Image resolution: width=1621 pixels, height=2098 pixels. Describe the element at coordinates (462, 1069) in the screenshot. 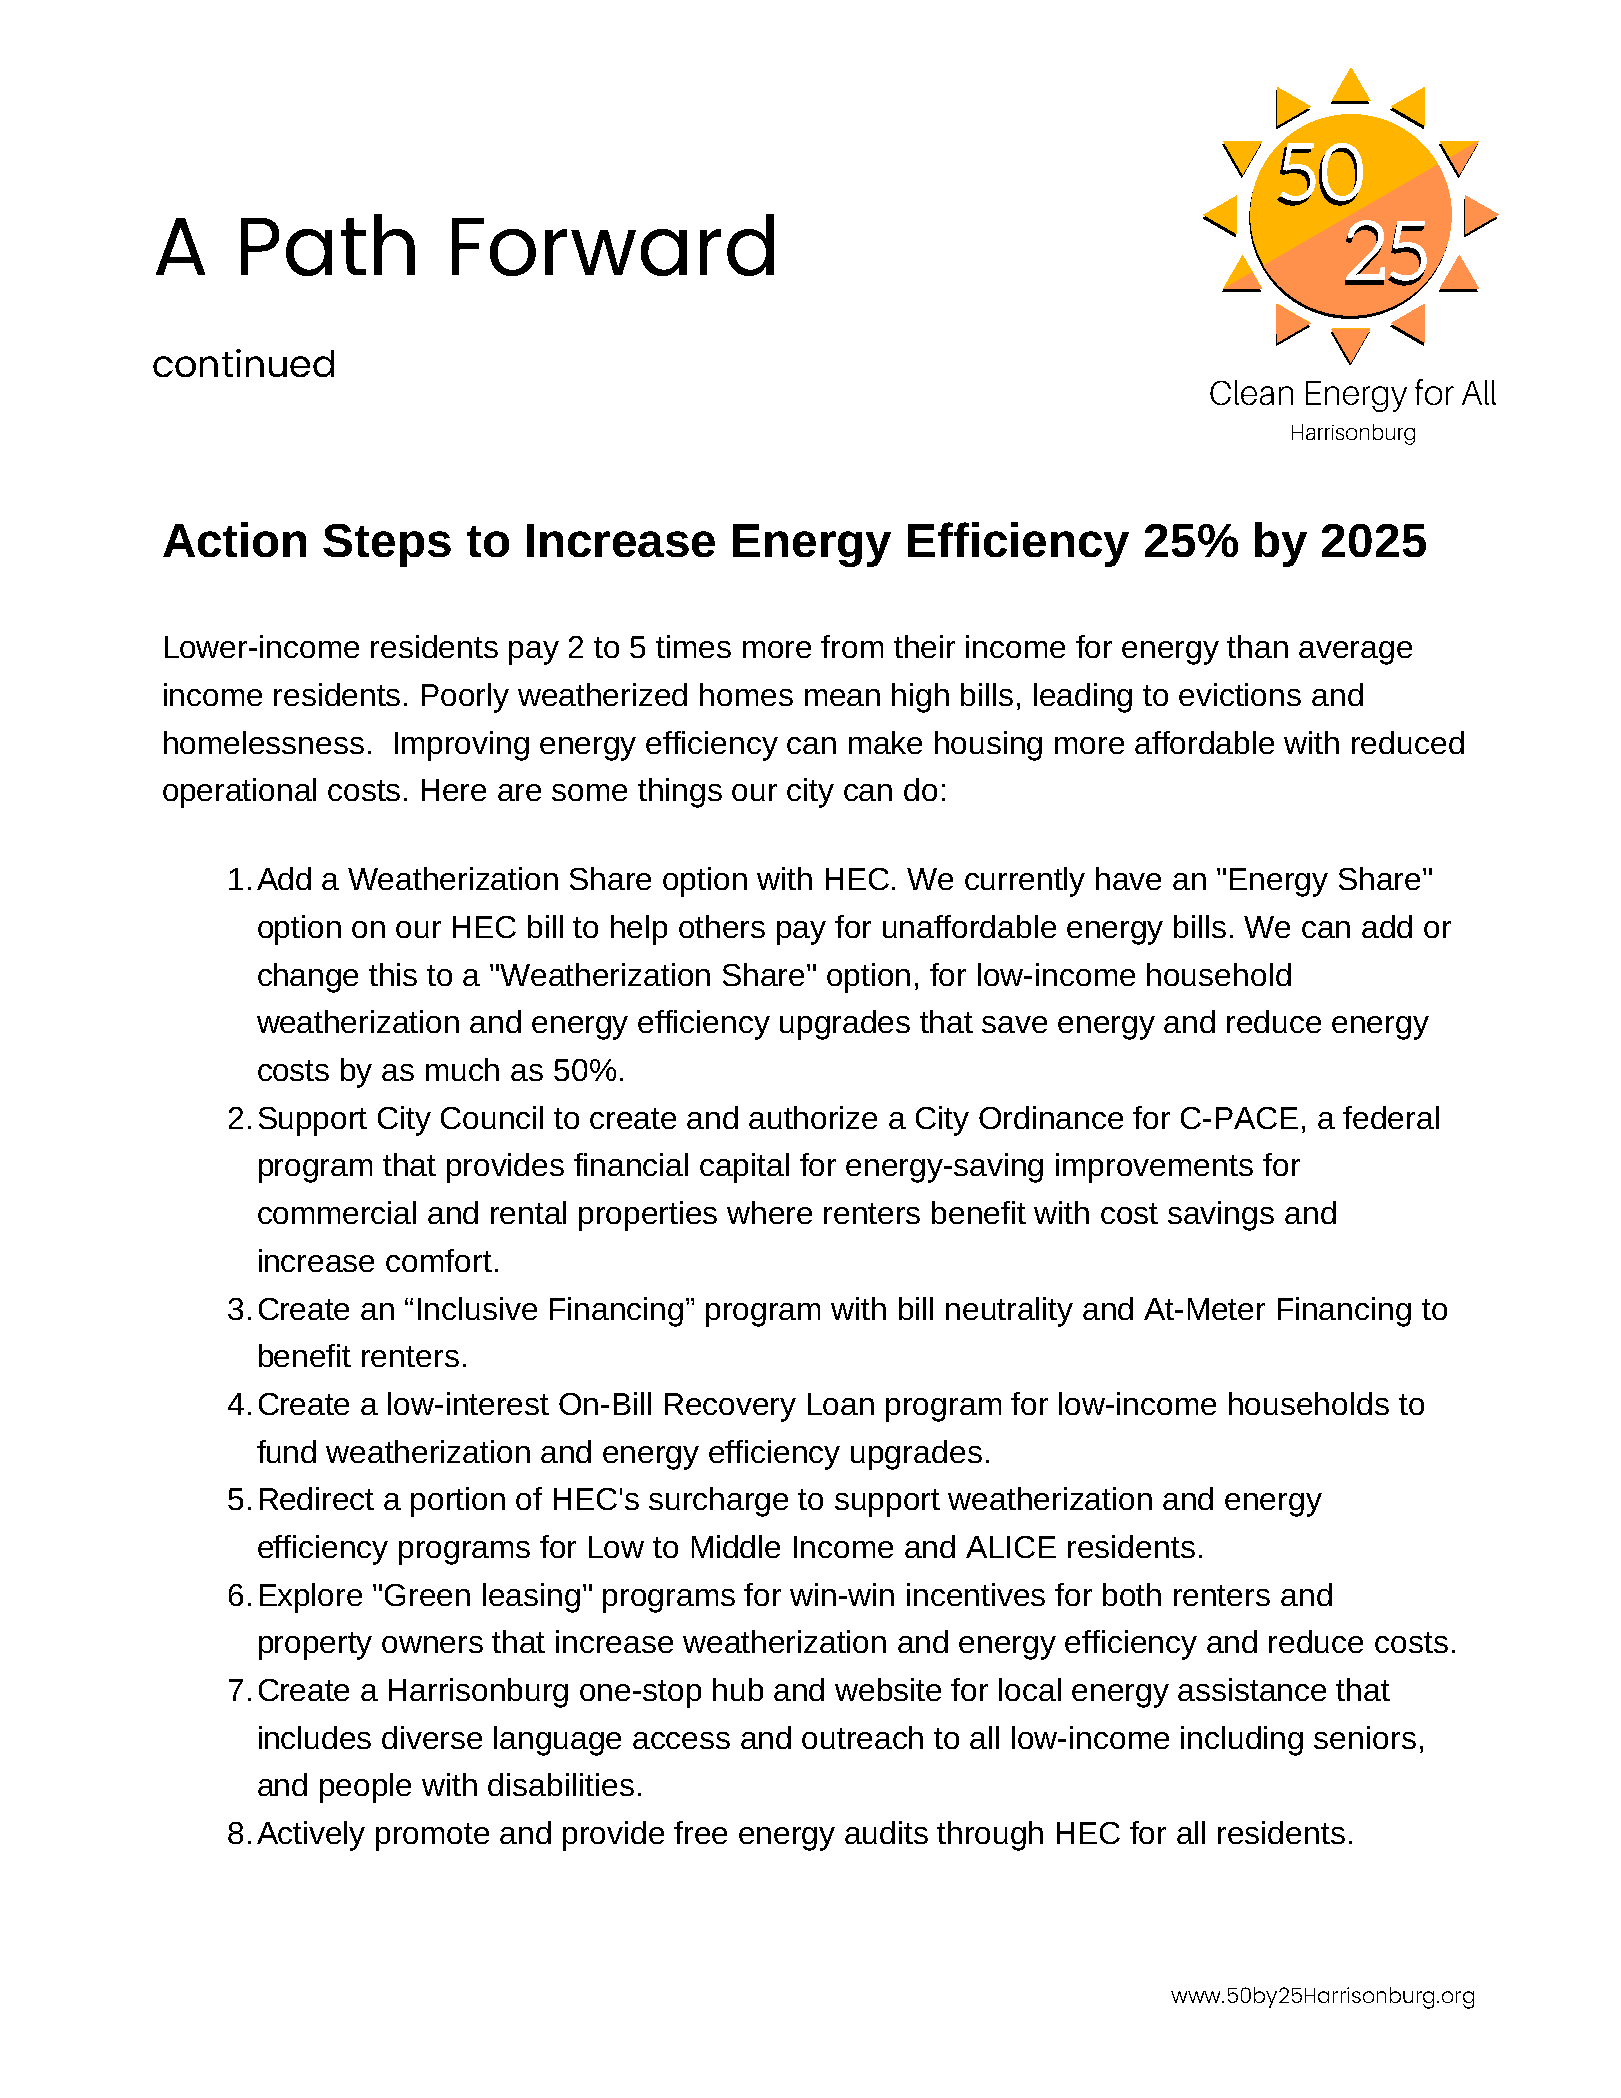

I see `much` at that location.
